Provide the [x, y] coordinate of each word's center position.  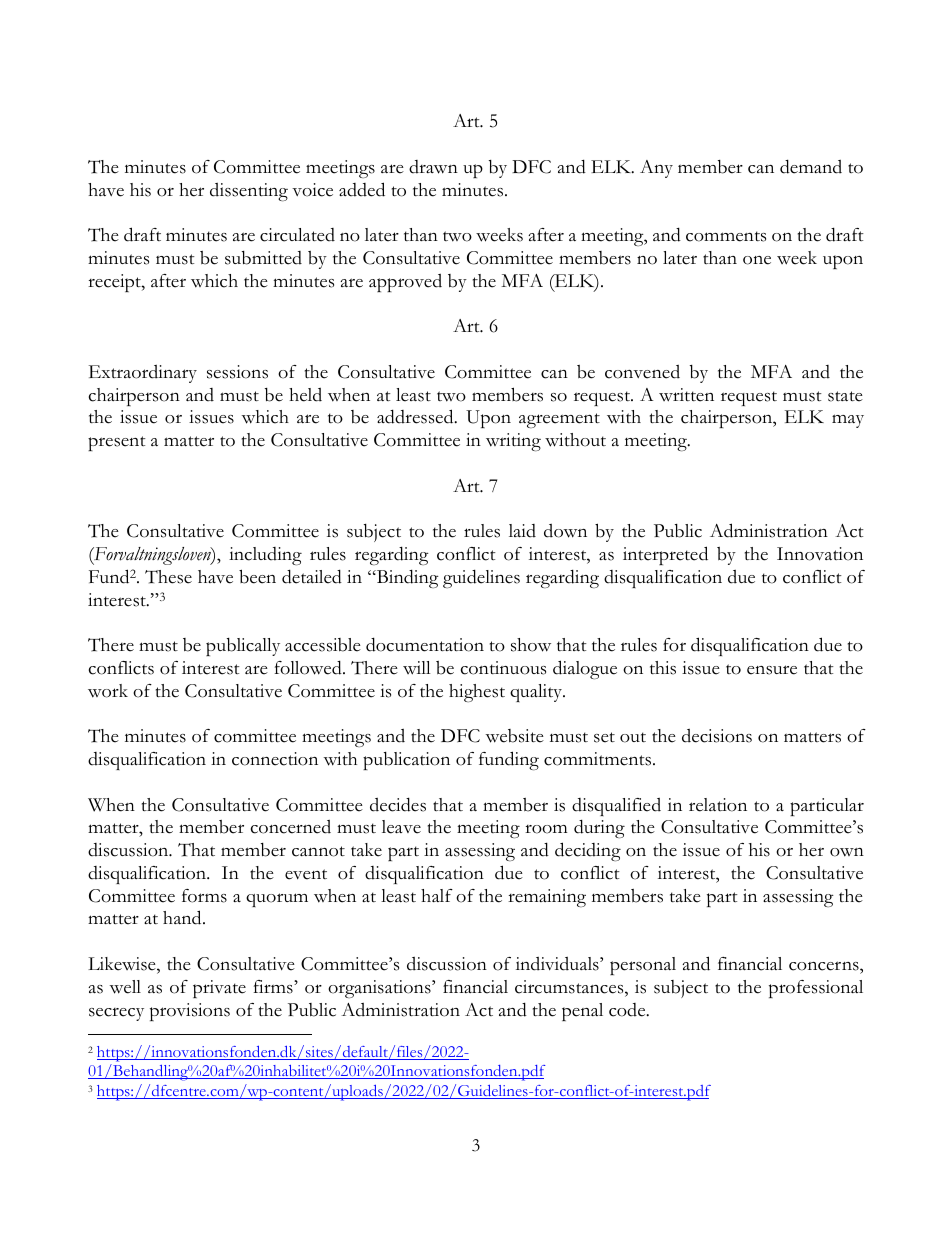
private [219, 989]
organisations [380, 989]
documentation [425, 644]
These [168, 577]
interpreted [665, 555]
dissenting [249, 192]
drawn [433, 167]
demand [811, 166]
